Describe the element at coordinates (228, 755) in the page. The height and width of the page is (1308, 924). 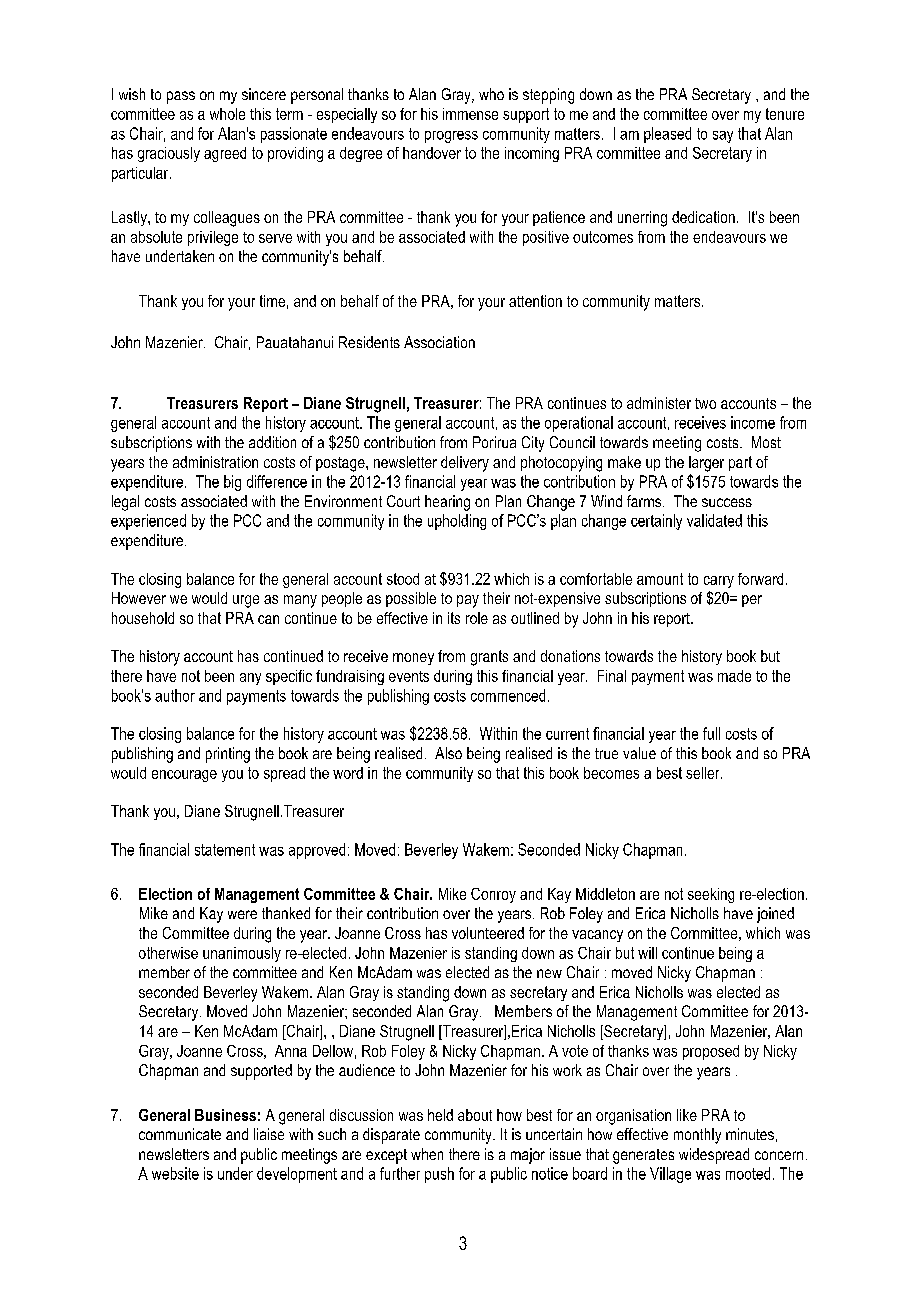
I see `printing` at that location.
